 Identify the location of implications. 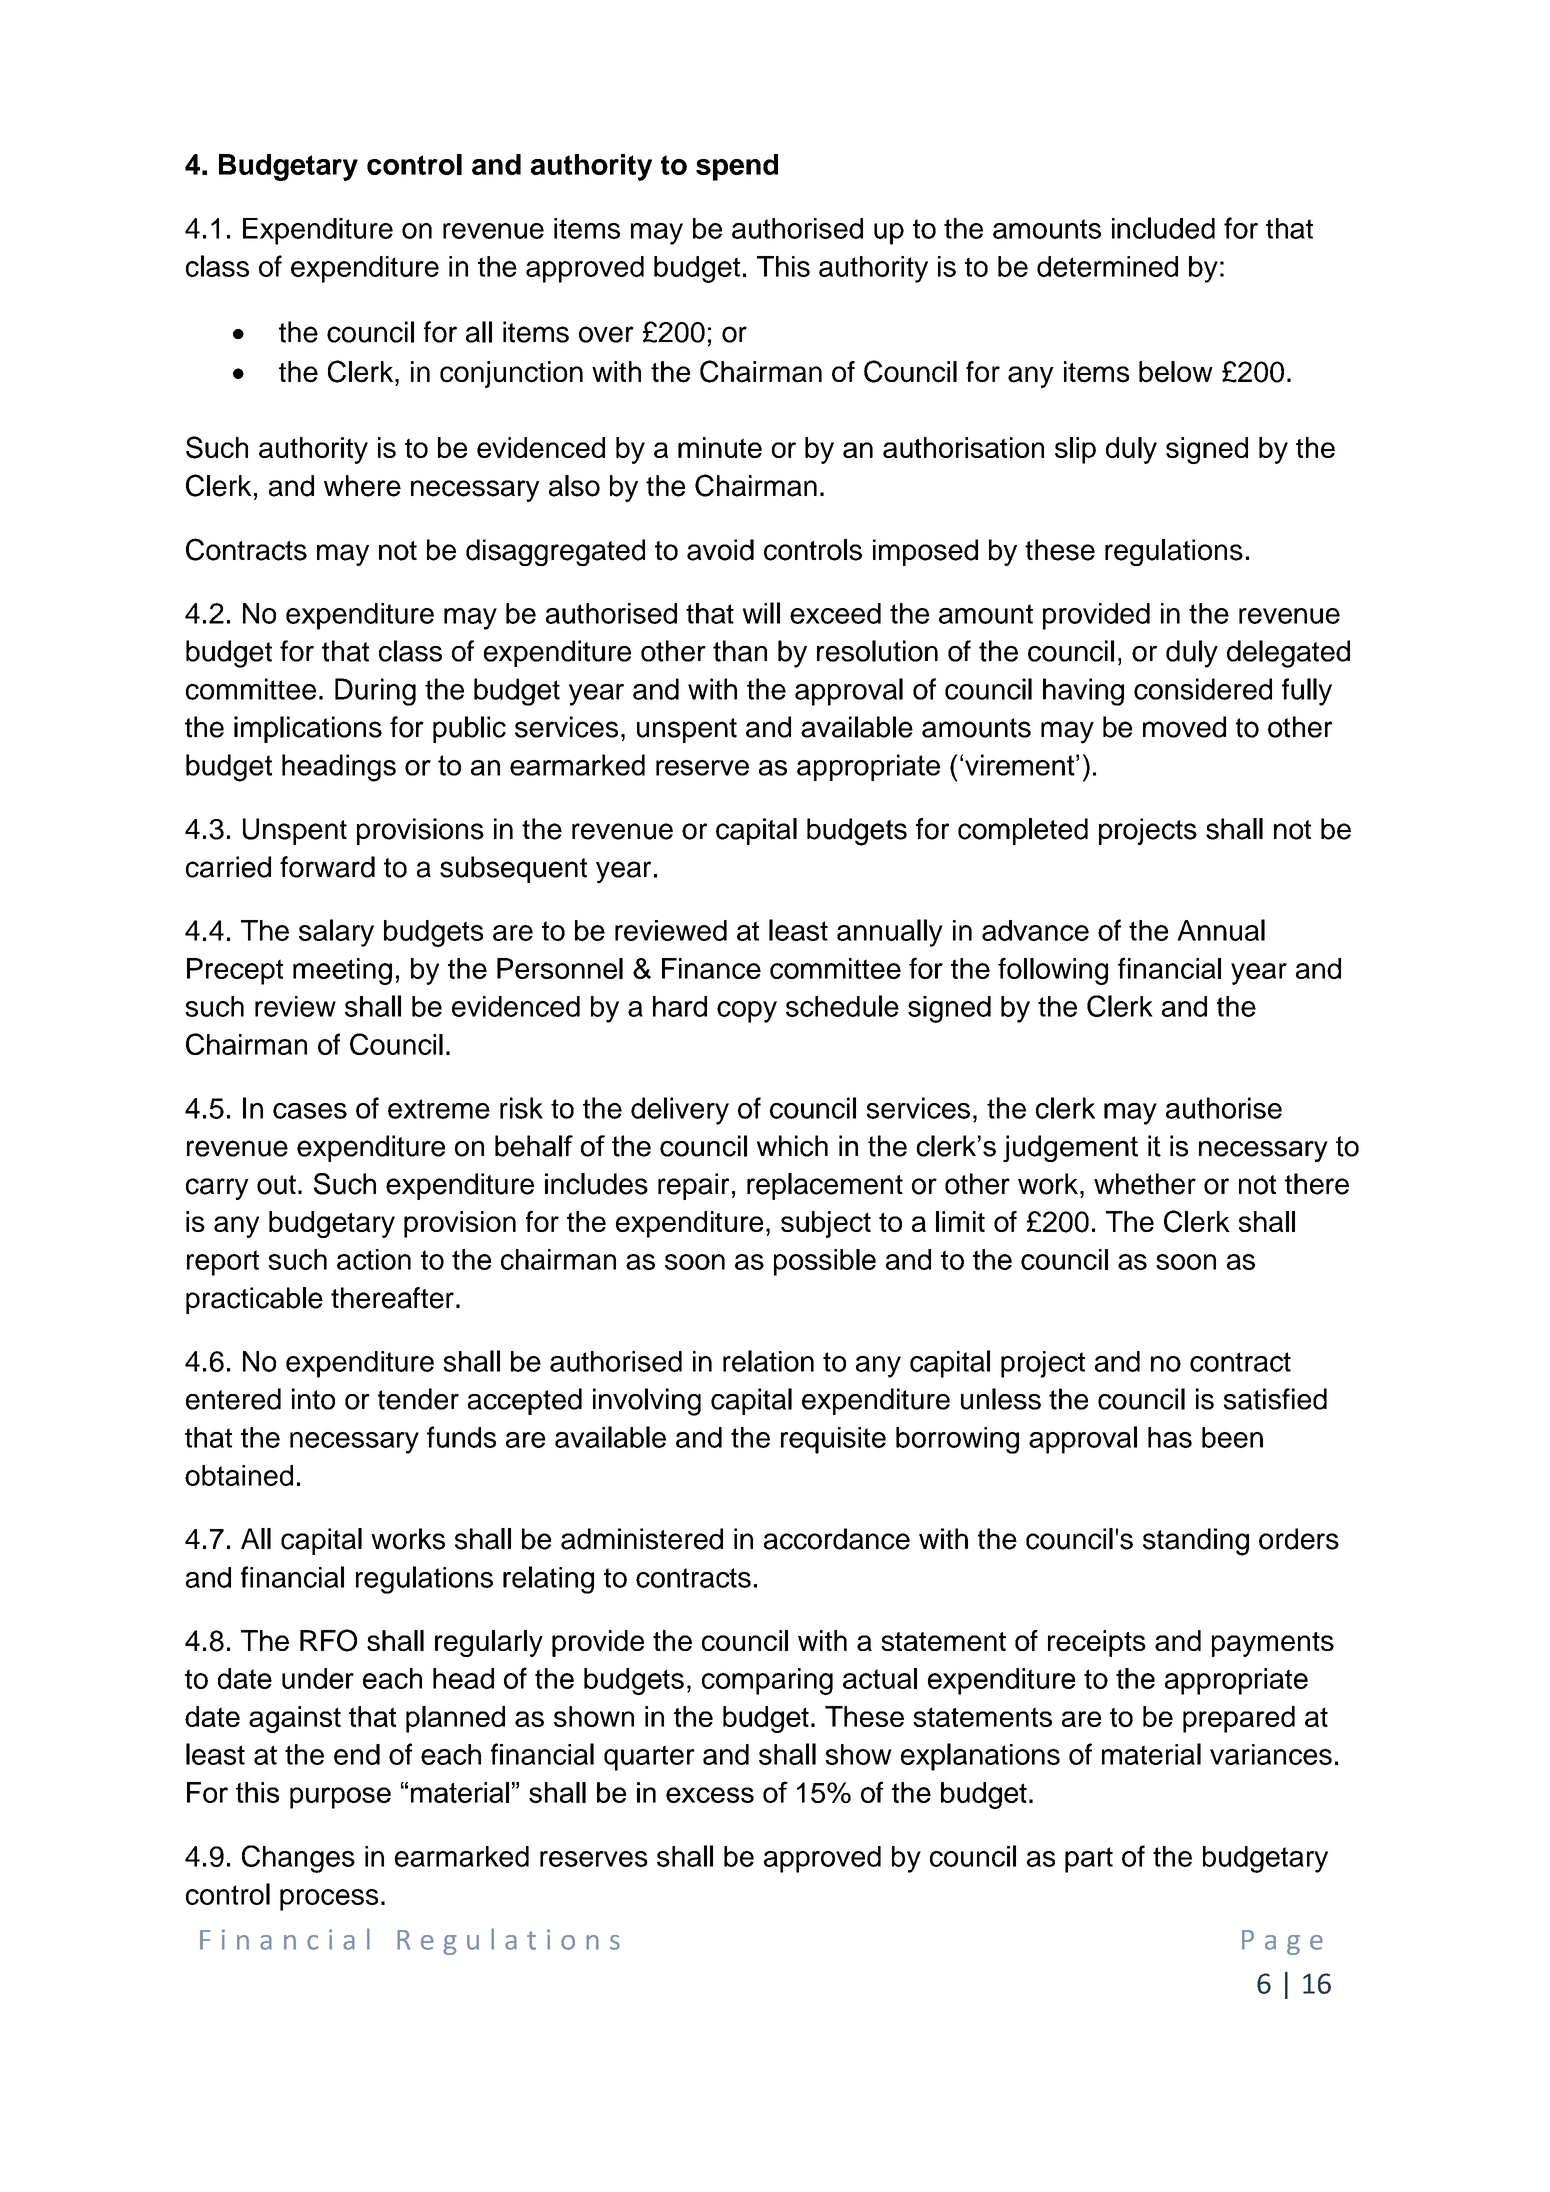
(308, 729).
